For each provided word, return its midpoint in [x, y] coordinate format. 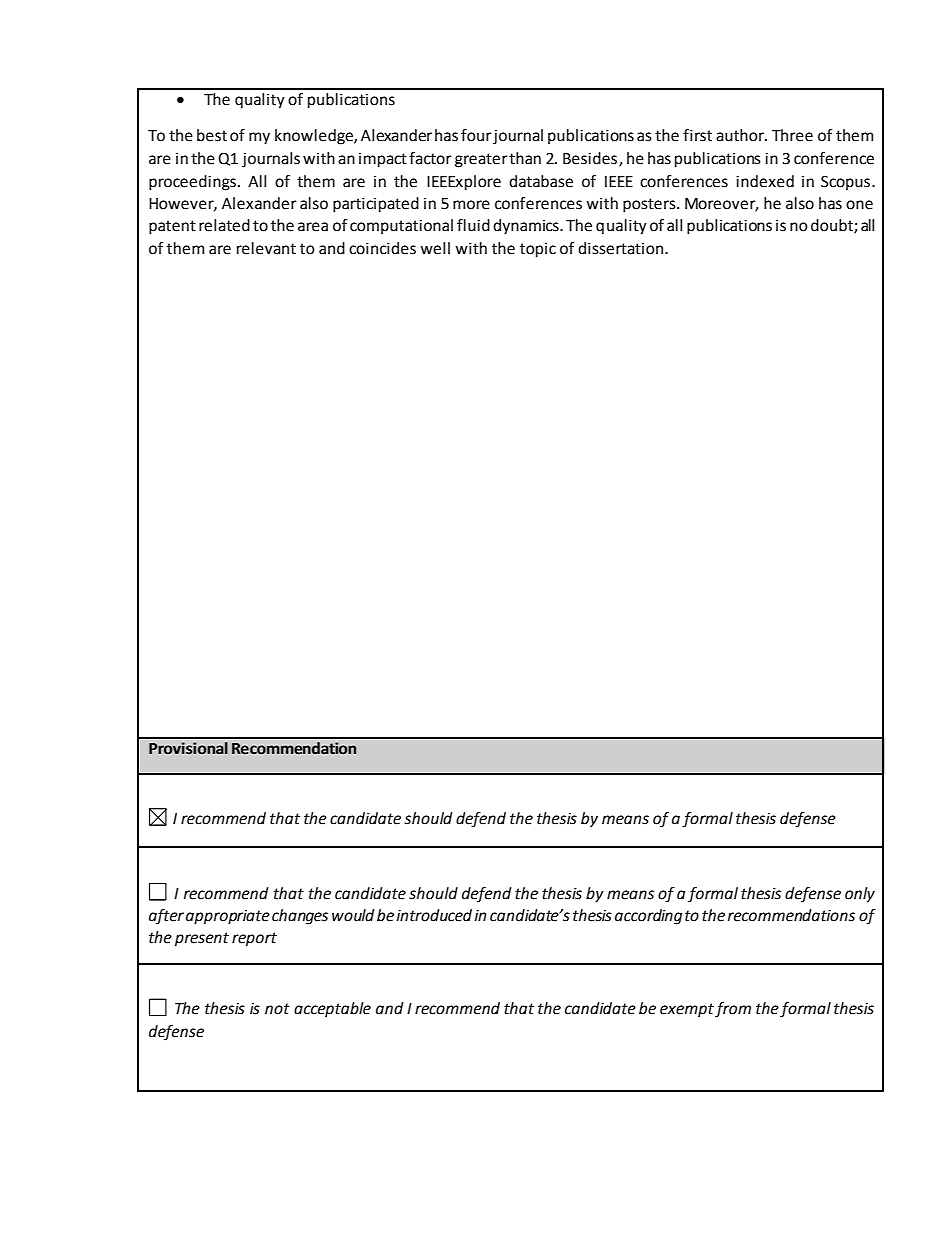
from [733, 1010]
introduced [434, 915]
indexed [765, 181]
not [277, 1009]
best [212, 135]
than [525, 158]
